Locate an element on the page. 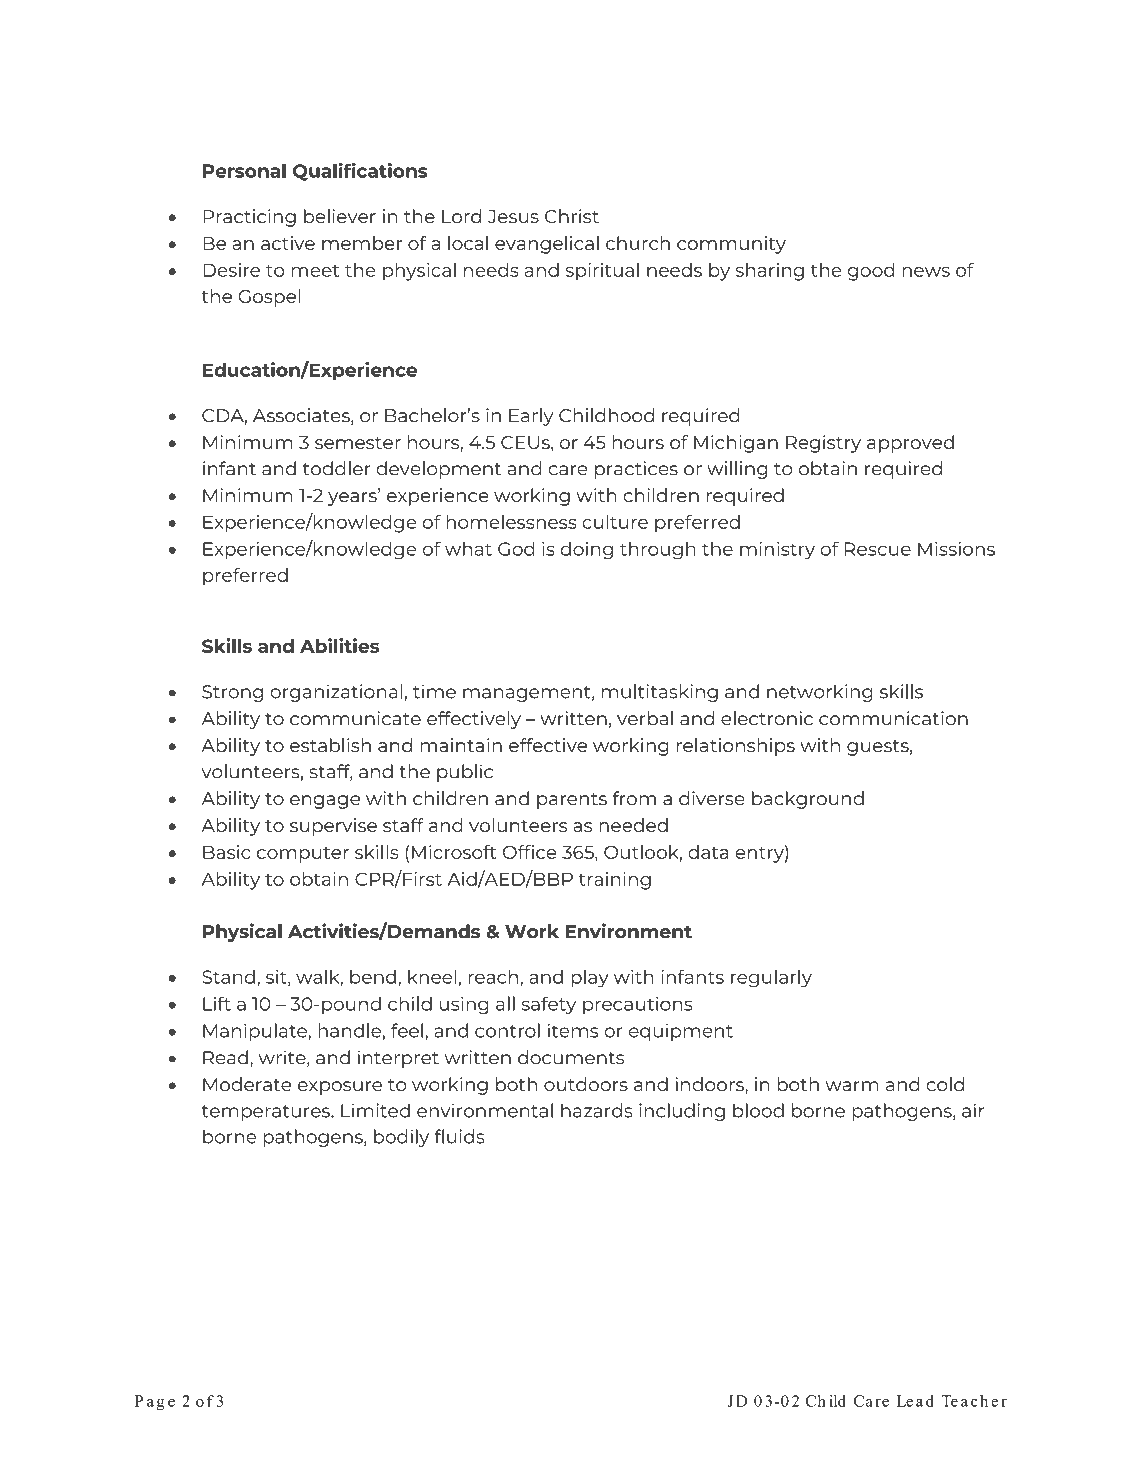 This image has height=1478, width=1142. temperatures is located at coordinates (267, 1113).
